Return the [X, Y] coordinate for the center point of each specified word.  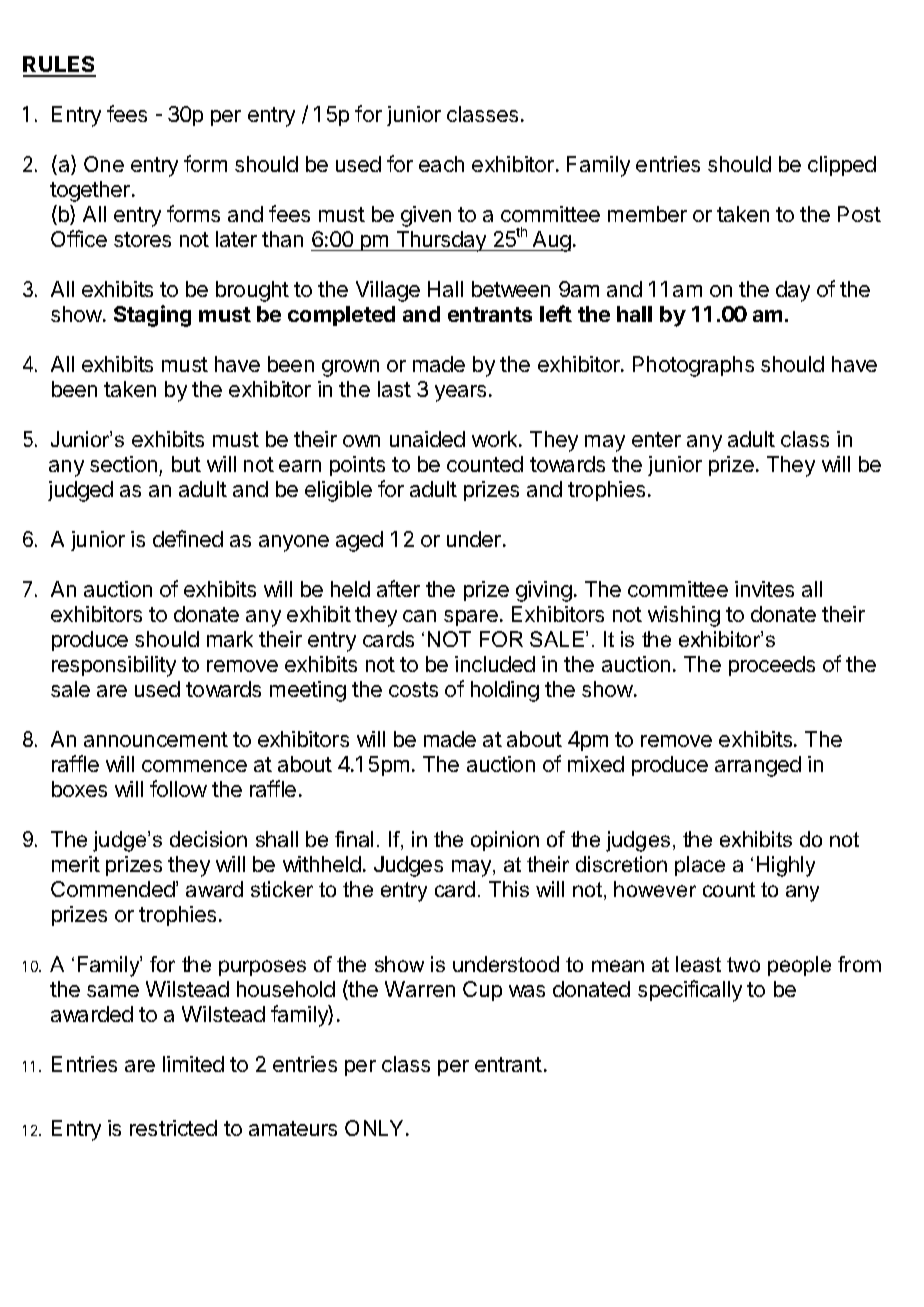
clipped [842, 166]
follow [178, 788]
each [441, 164]
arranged [758, 766]
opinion [505, 841]
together [90, 191]
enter [656, 439]
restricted [173, 1128]
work [496, 439]
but [186, 464]
